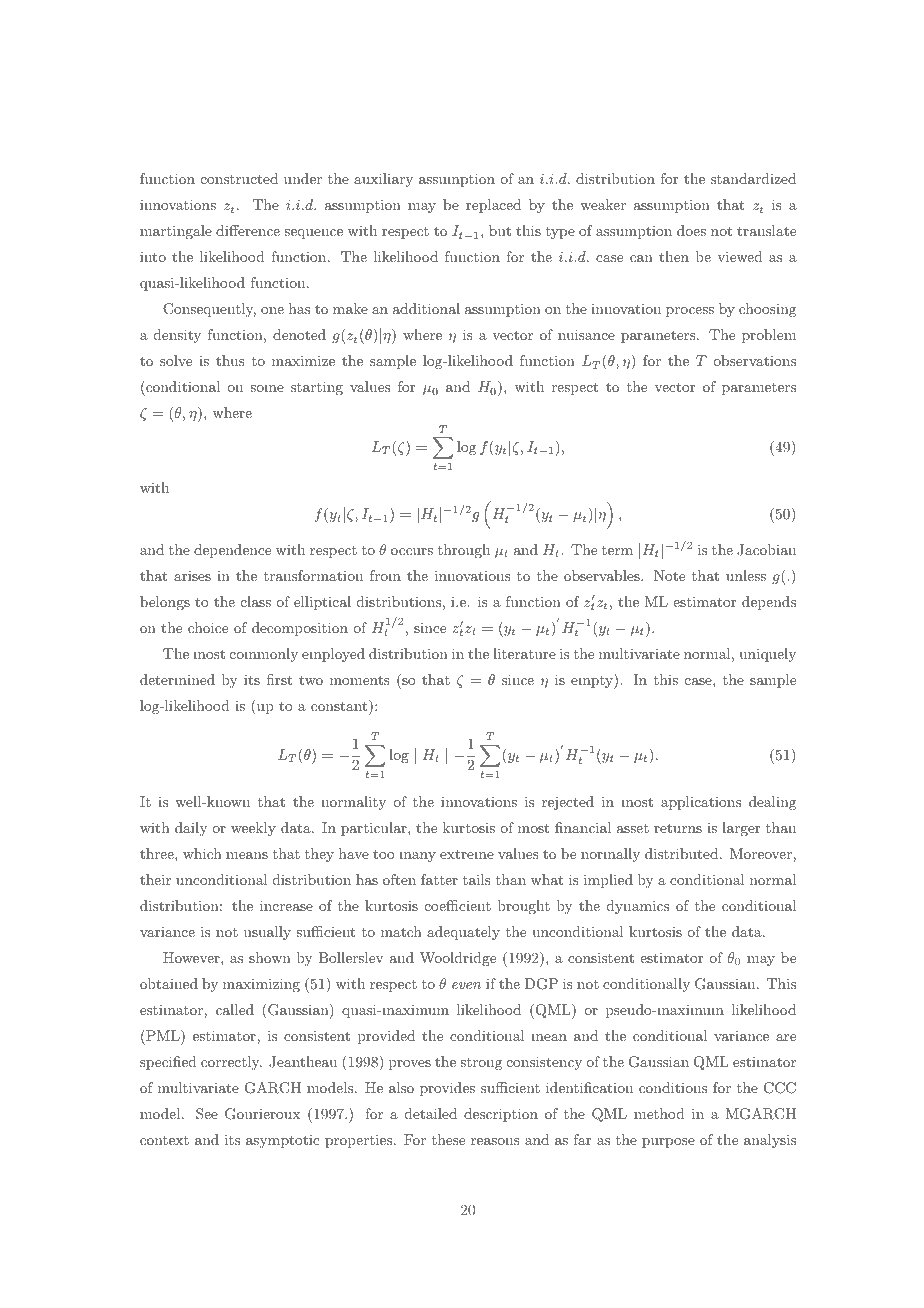 This screenshot has width=924, height=1308. What do you see at coordinates (691, 230) in the screenshot?
I see `does` at bounding box center [691, 230].
